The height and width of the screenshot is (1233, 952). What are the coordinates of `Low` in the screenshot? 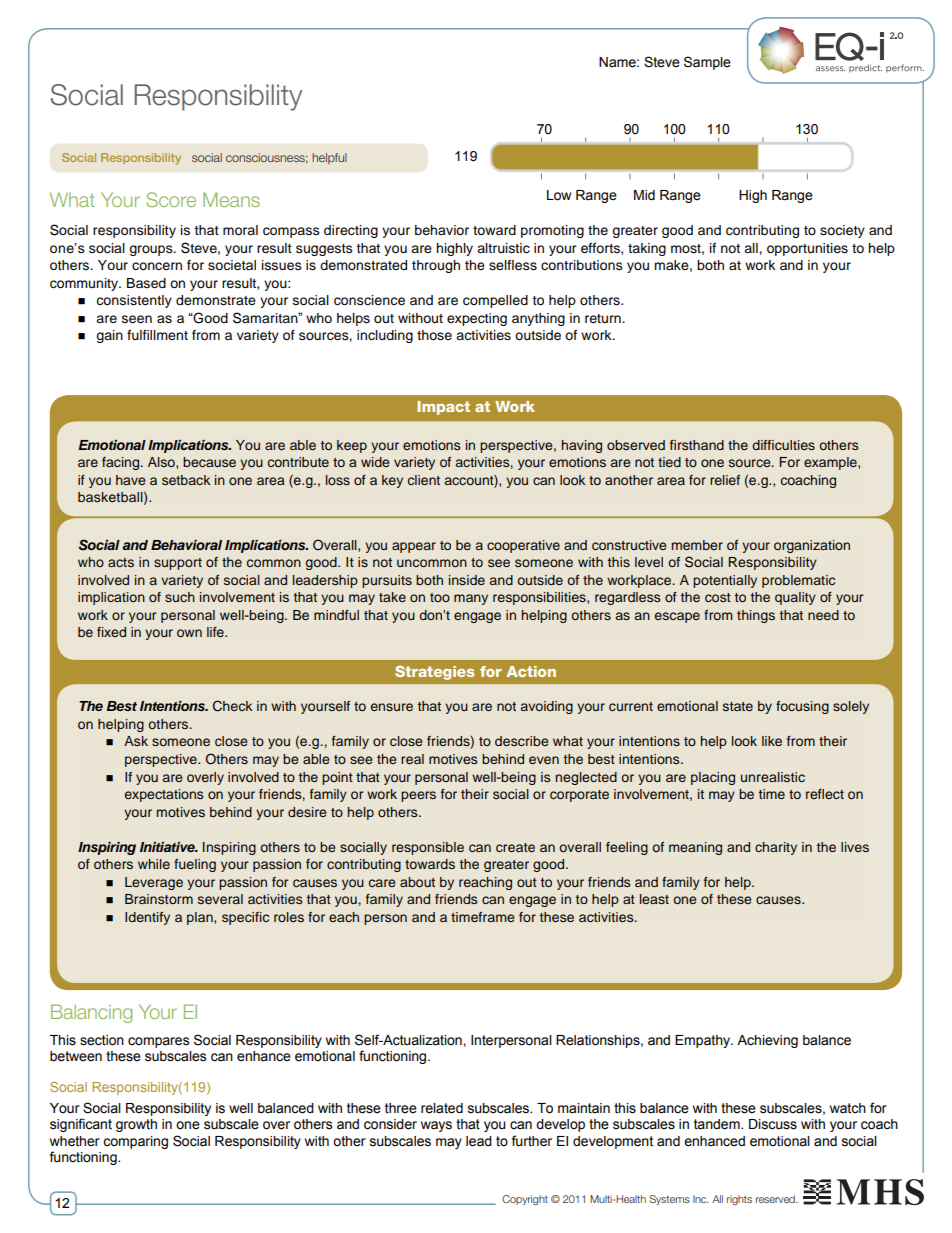 It's located at (559, 195).
